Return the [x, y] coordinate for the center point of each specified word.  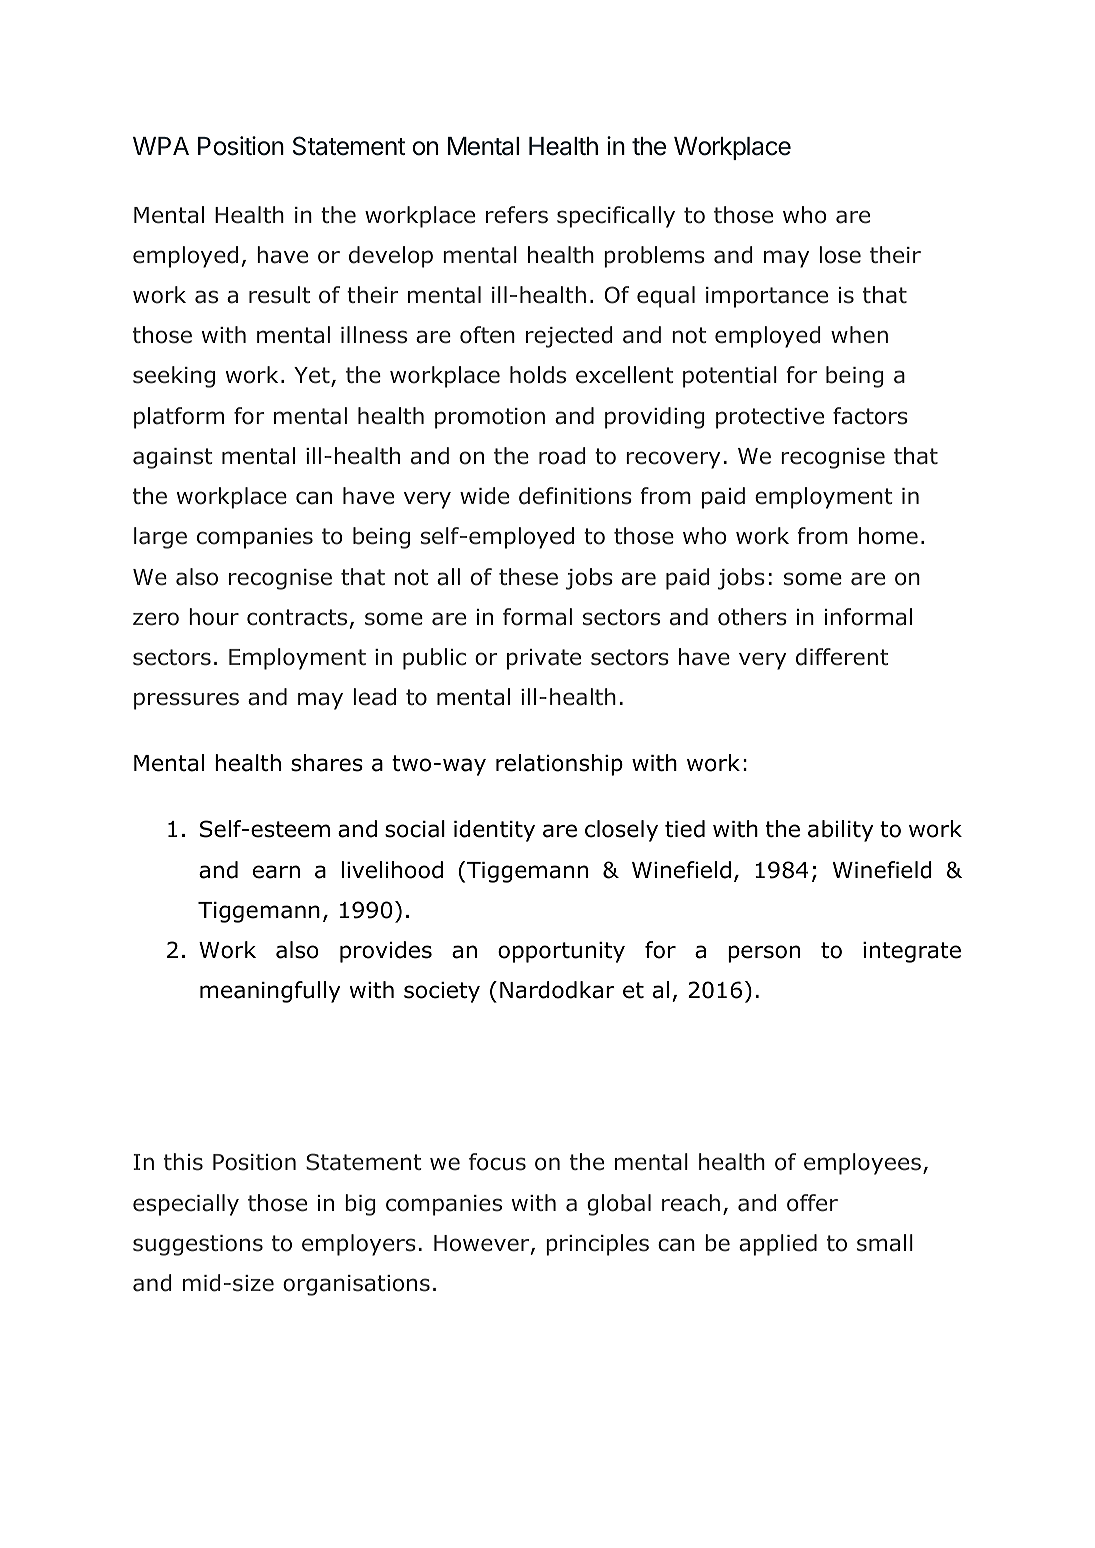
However [483, 1244]
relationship [559, 765]
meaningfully [270, 992]
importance [767, 297]
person [764, 954]
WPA [161, 146]
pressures [186, 701]
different [842, 657]
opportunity [561, 952]
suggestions [198, 1245]
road [562, 456]
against [173, 458]
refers [517, 215]
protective [770, 418]
